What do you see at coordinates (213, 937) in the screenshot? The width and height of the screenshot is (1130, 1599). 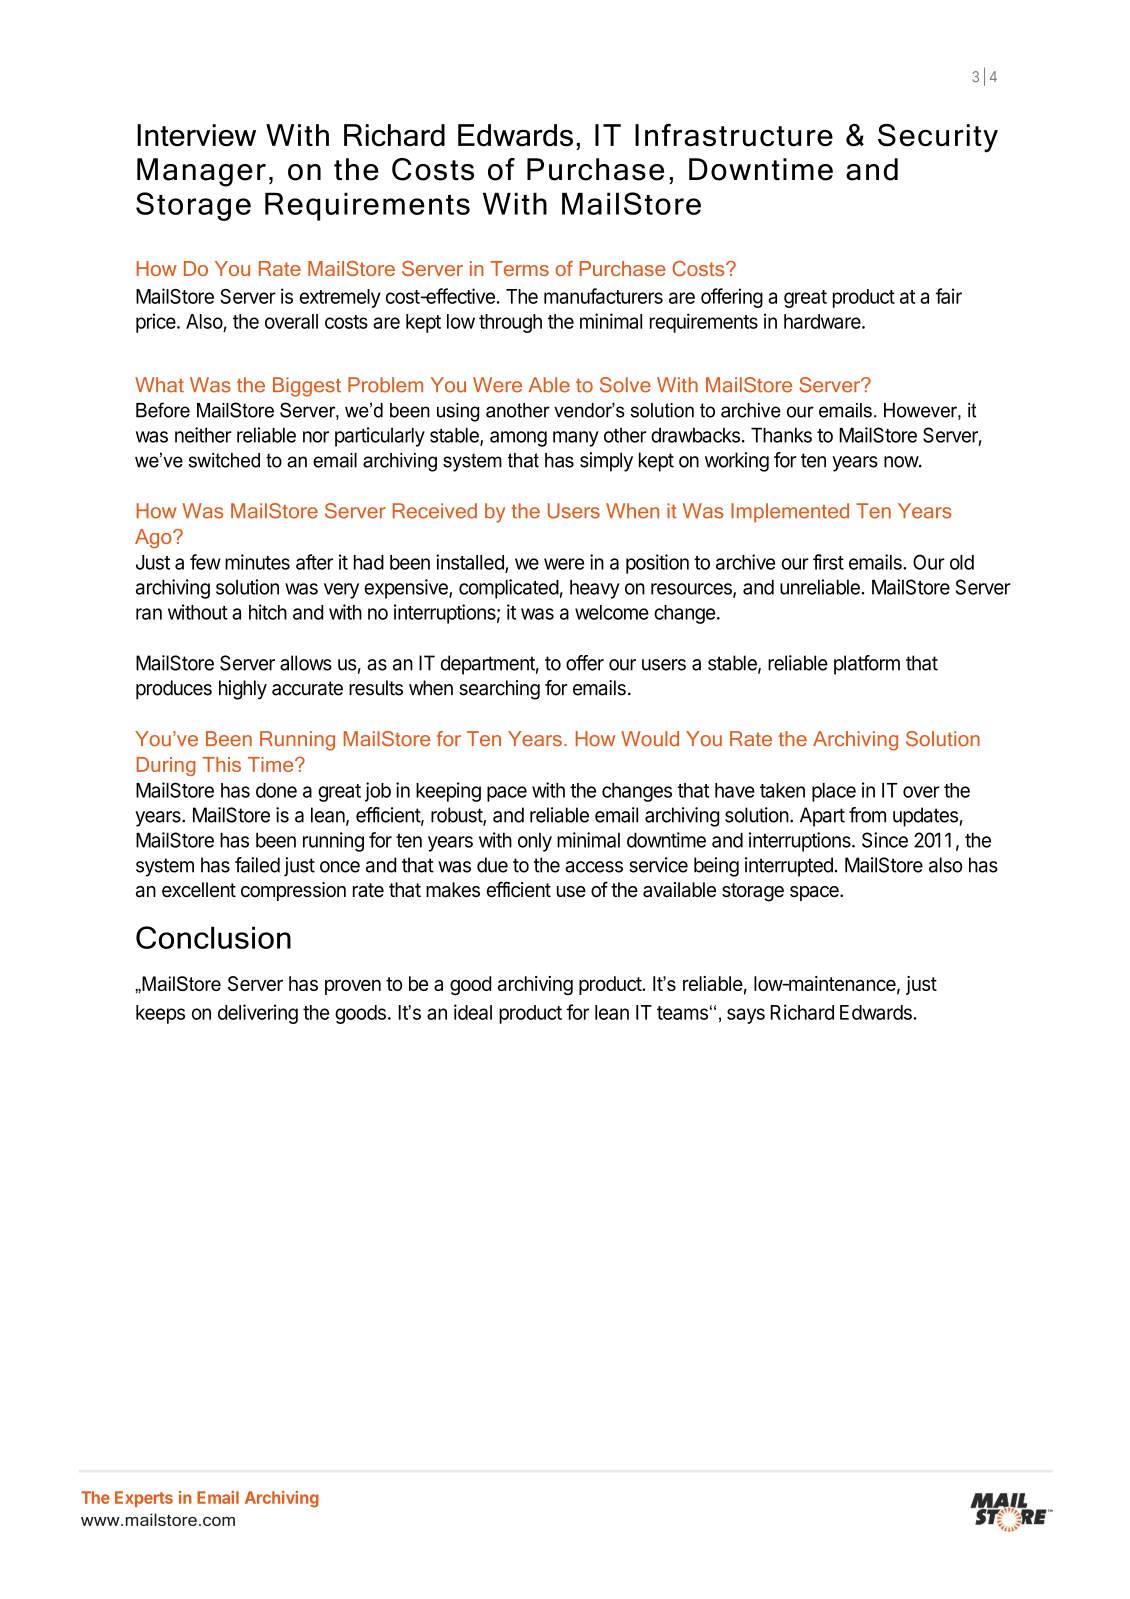 I see `Conclusion` at bounding box center [213, 937].
